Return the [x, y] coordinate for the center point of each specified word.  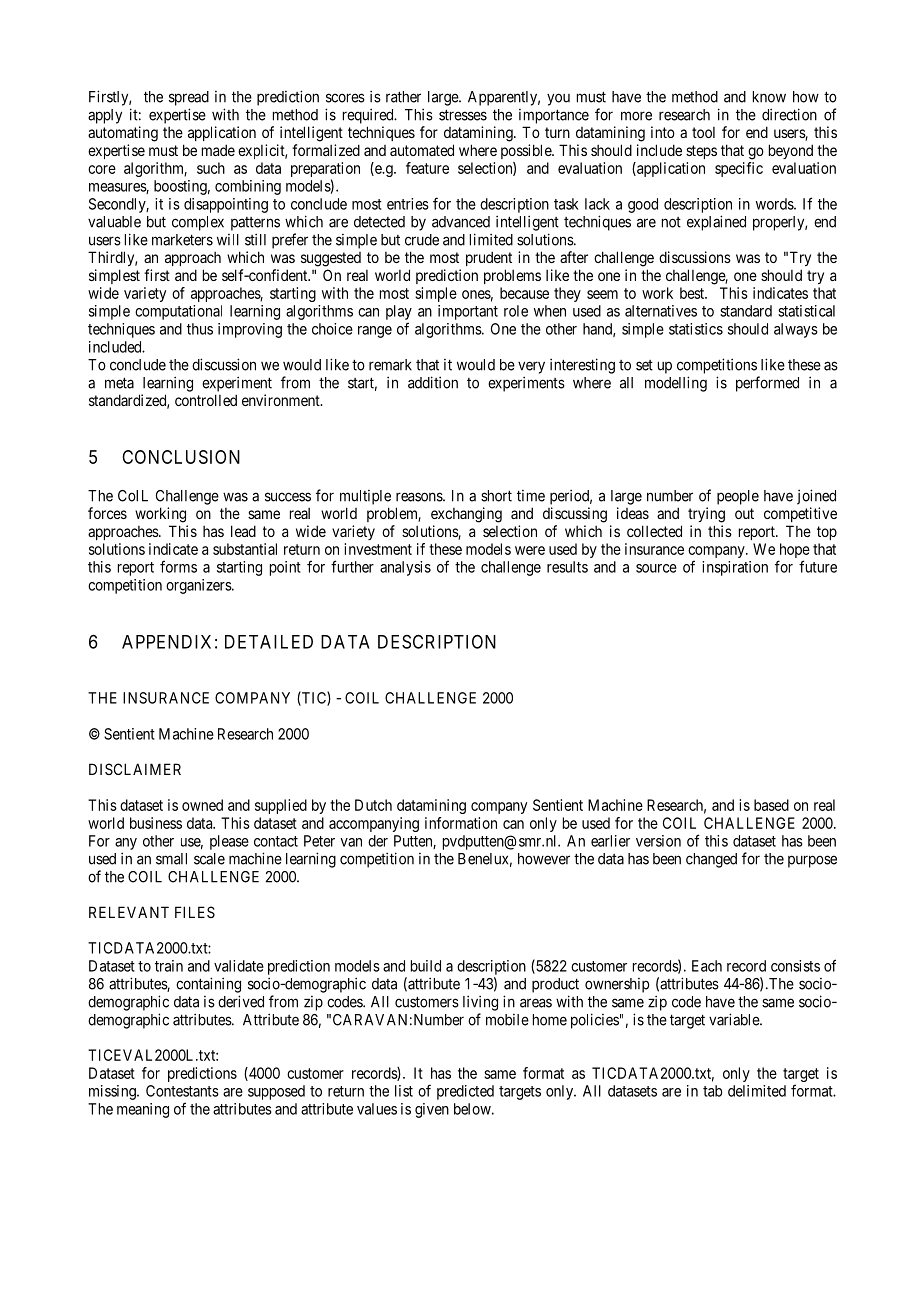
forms [178, 566]
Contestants [182, 1091]
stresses [463, 115]
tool [703, 132]
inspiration [735, 568]
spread [189, 98]
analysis [405, 568]
